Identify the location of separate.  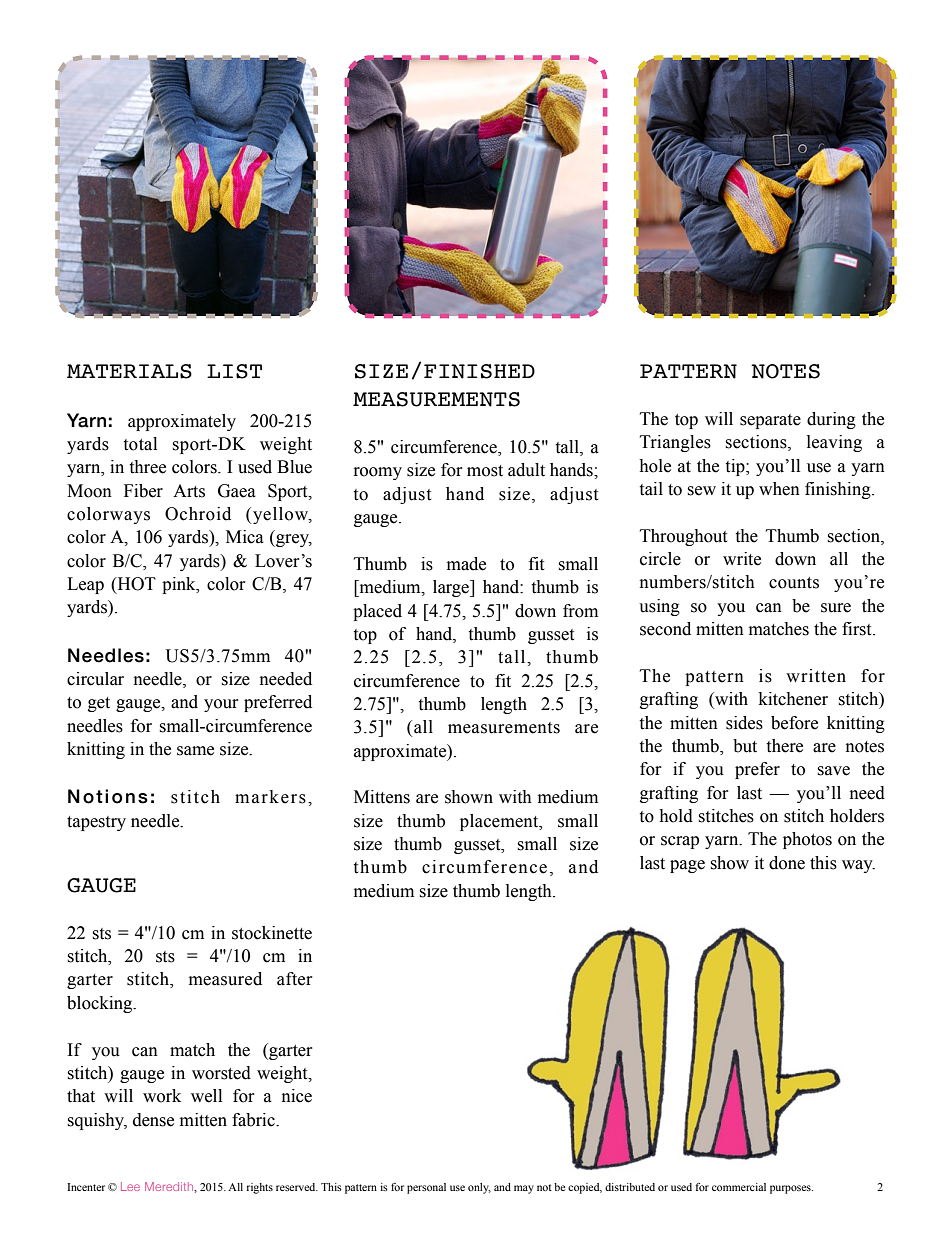
(770, 421).
